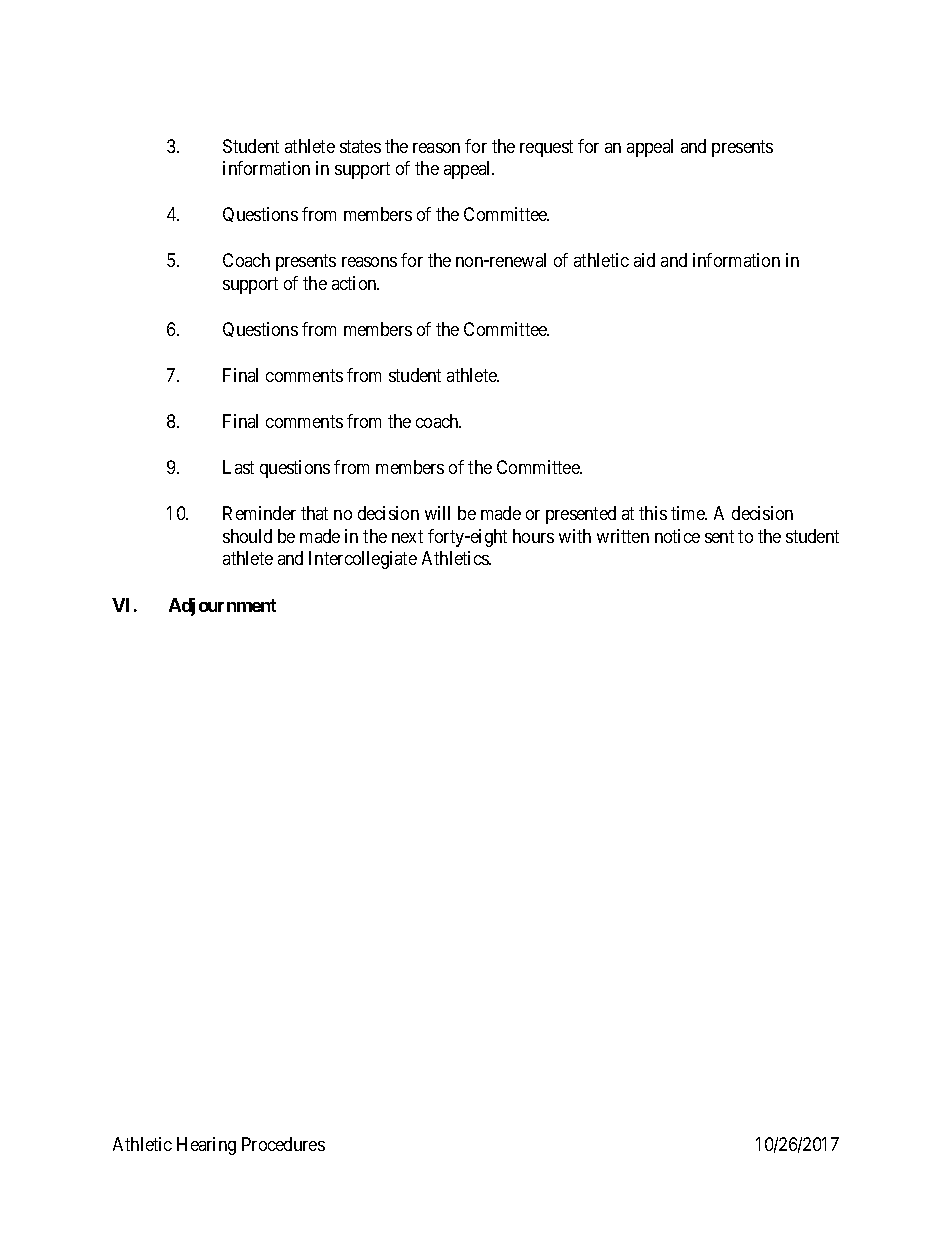 The image size is (952, 1233). What do you see at coordinates (437, 513) in the screenshot?
I see `will` at bounding box center [437, 513].
